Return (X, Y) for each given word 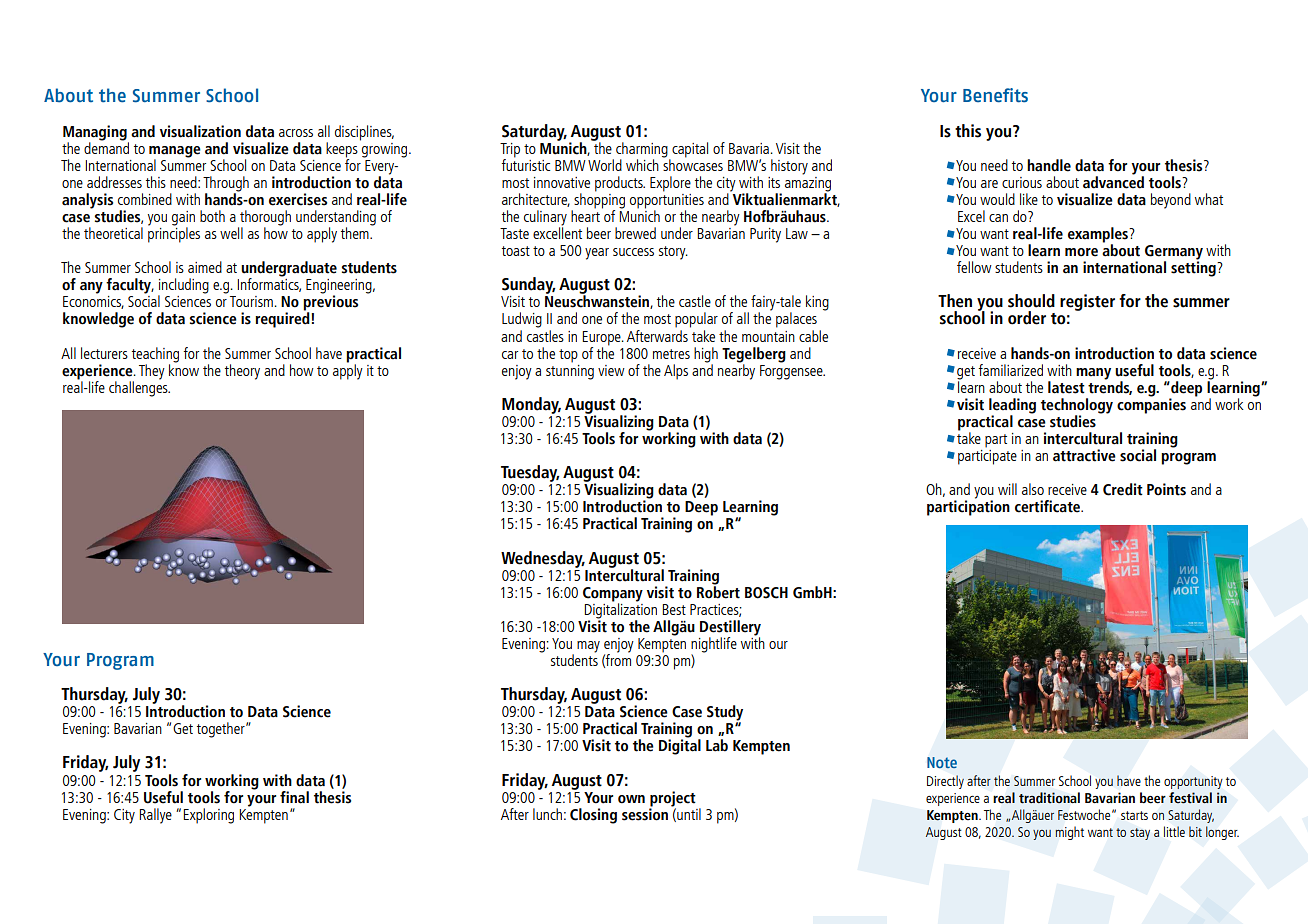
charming (643, 151)
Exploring (208, 816)
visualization (200, 131)
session (645, 813)
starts (1134, 815)
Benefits (995, 95)
